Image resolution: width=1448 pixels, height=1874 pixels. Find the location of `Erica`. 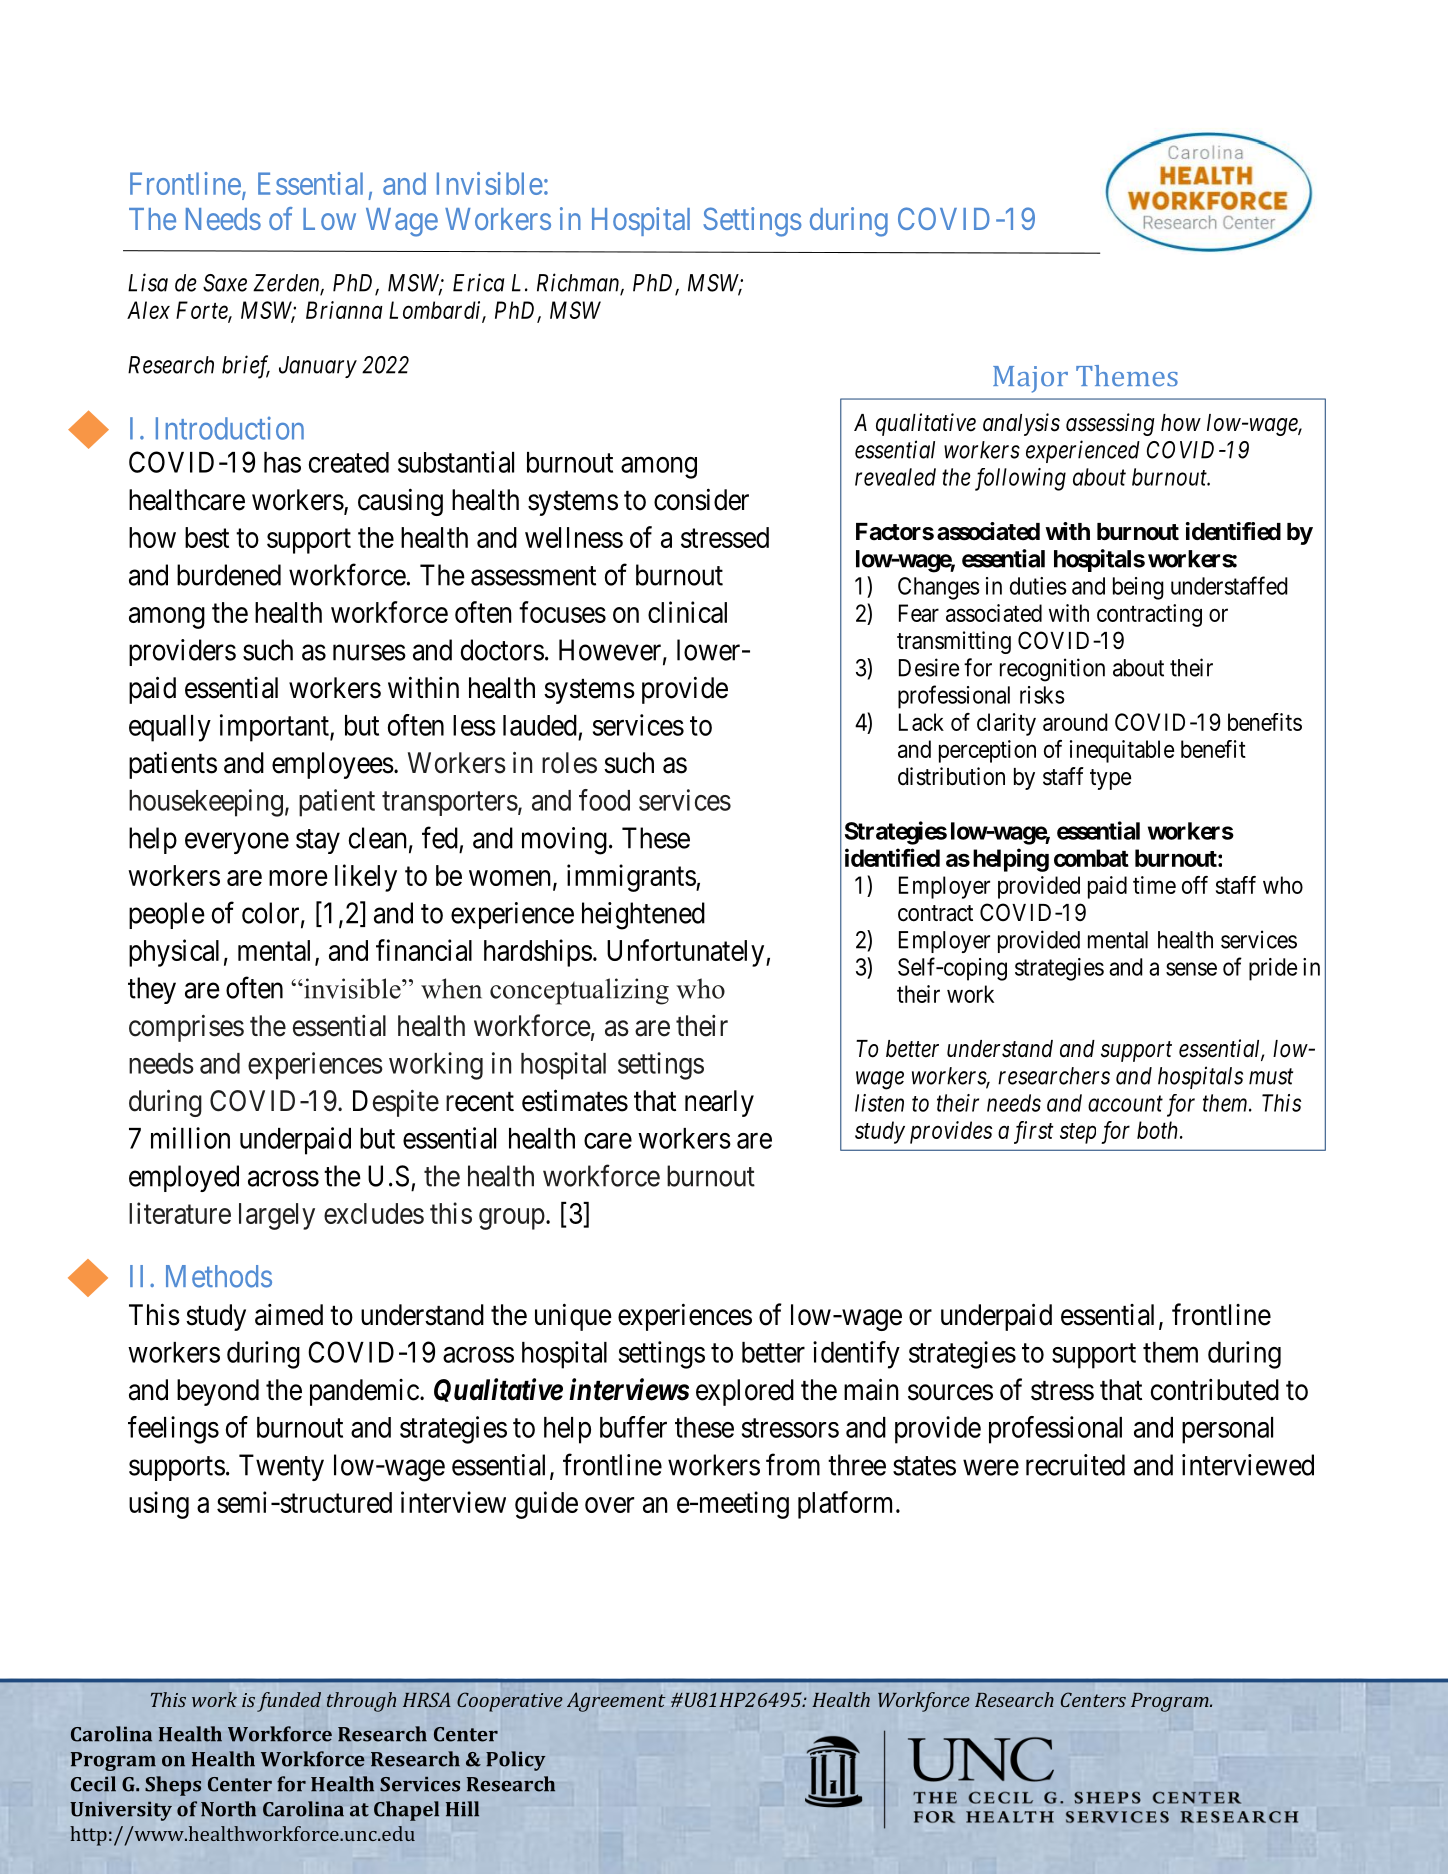

Erica is located at coordinates (478, 282).
